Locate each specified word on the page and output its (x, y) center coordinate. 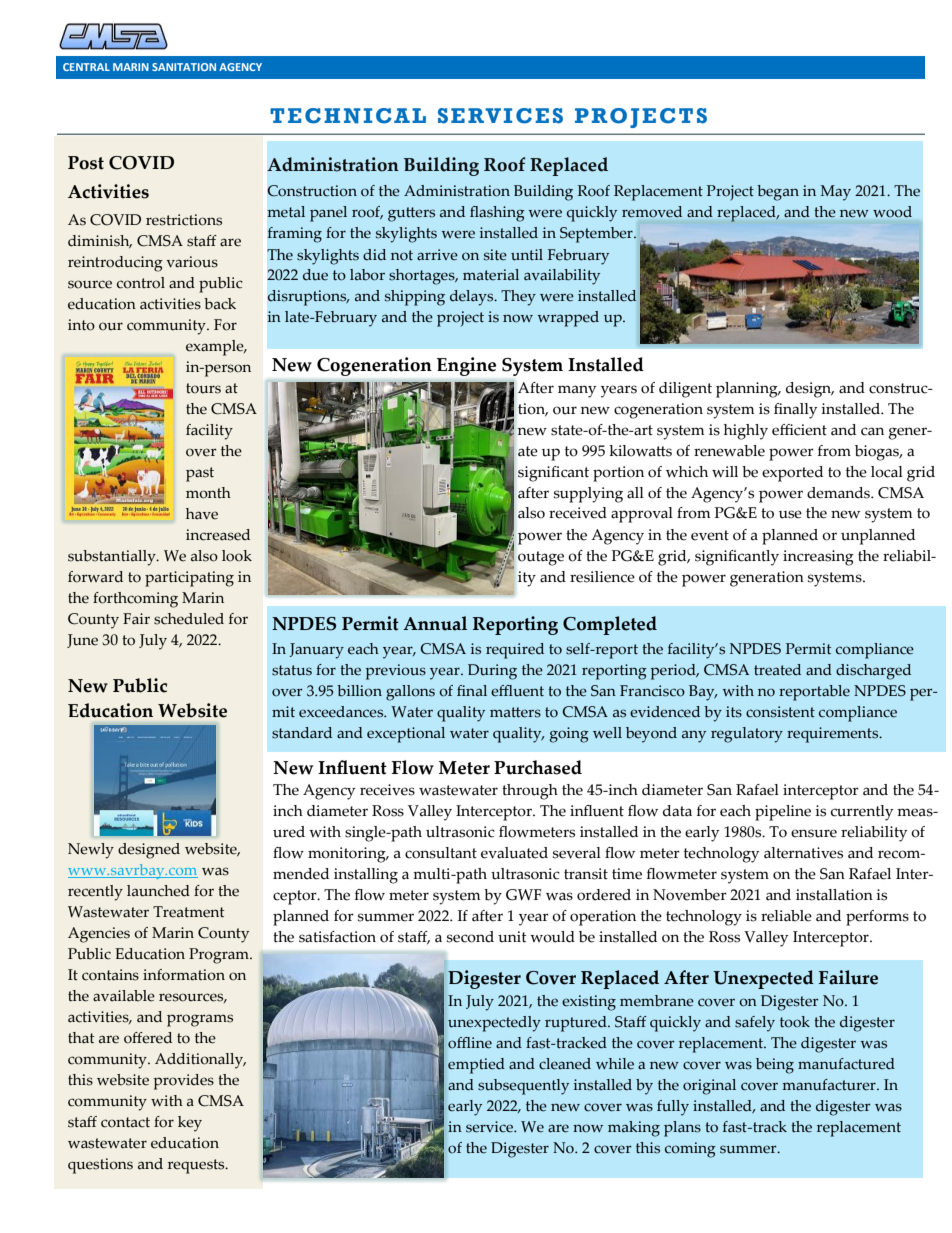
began (778, 193)
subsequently (523, 1087)
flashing (497, 214)
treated (777, 670)
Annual (435, 623)
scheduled (189, 619)
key (190, 1124)
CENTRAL (86, 67)
